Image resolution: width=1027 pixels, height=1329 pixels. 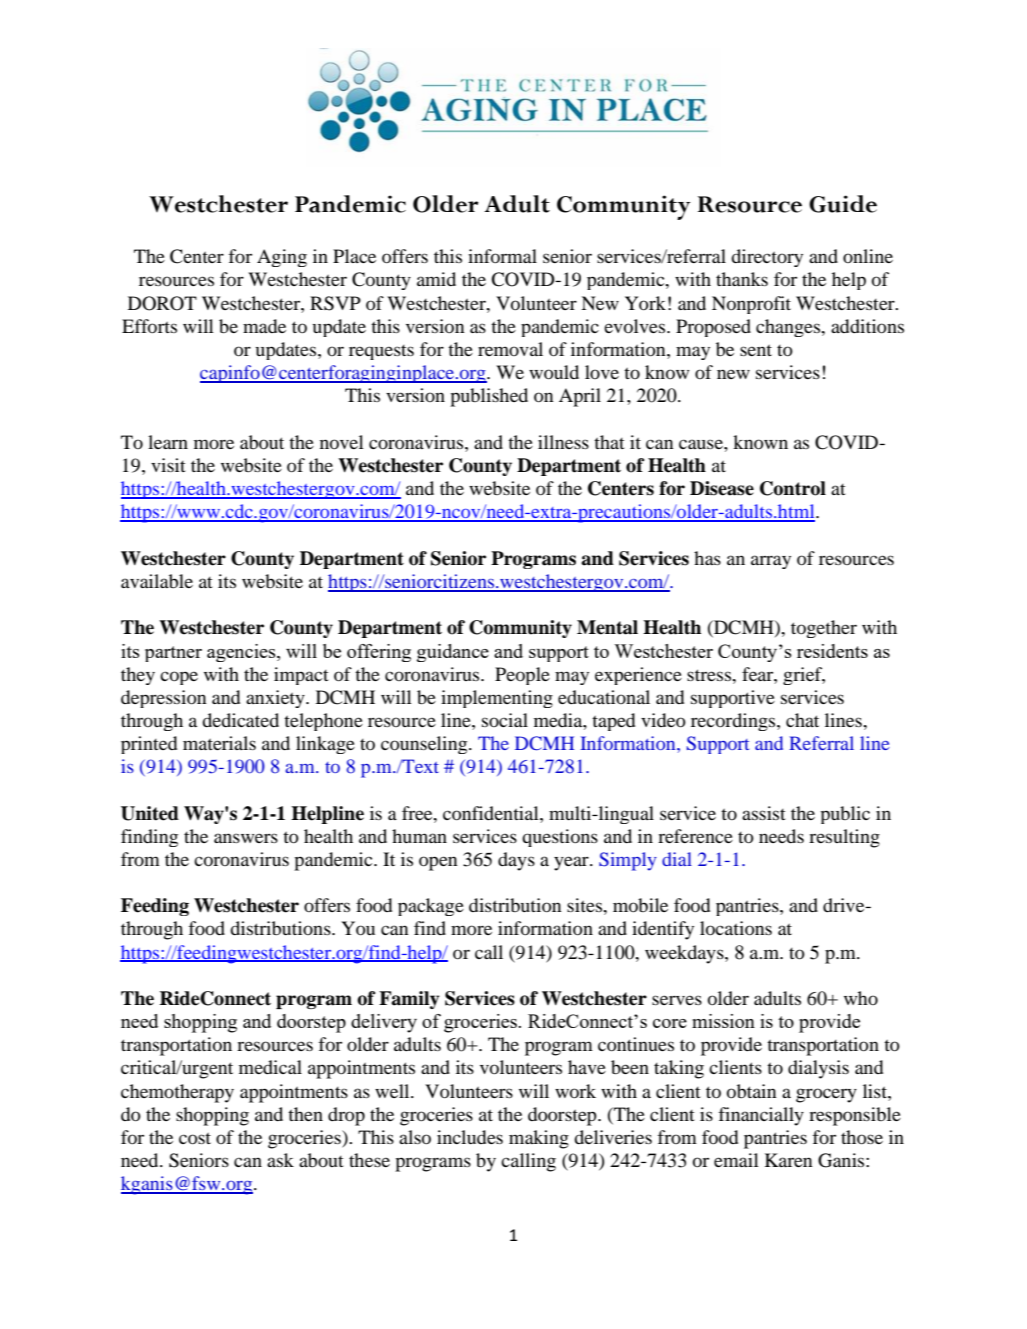 I want to click on made, so click(x=264, y=326).
